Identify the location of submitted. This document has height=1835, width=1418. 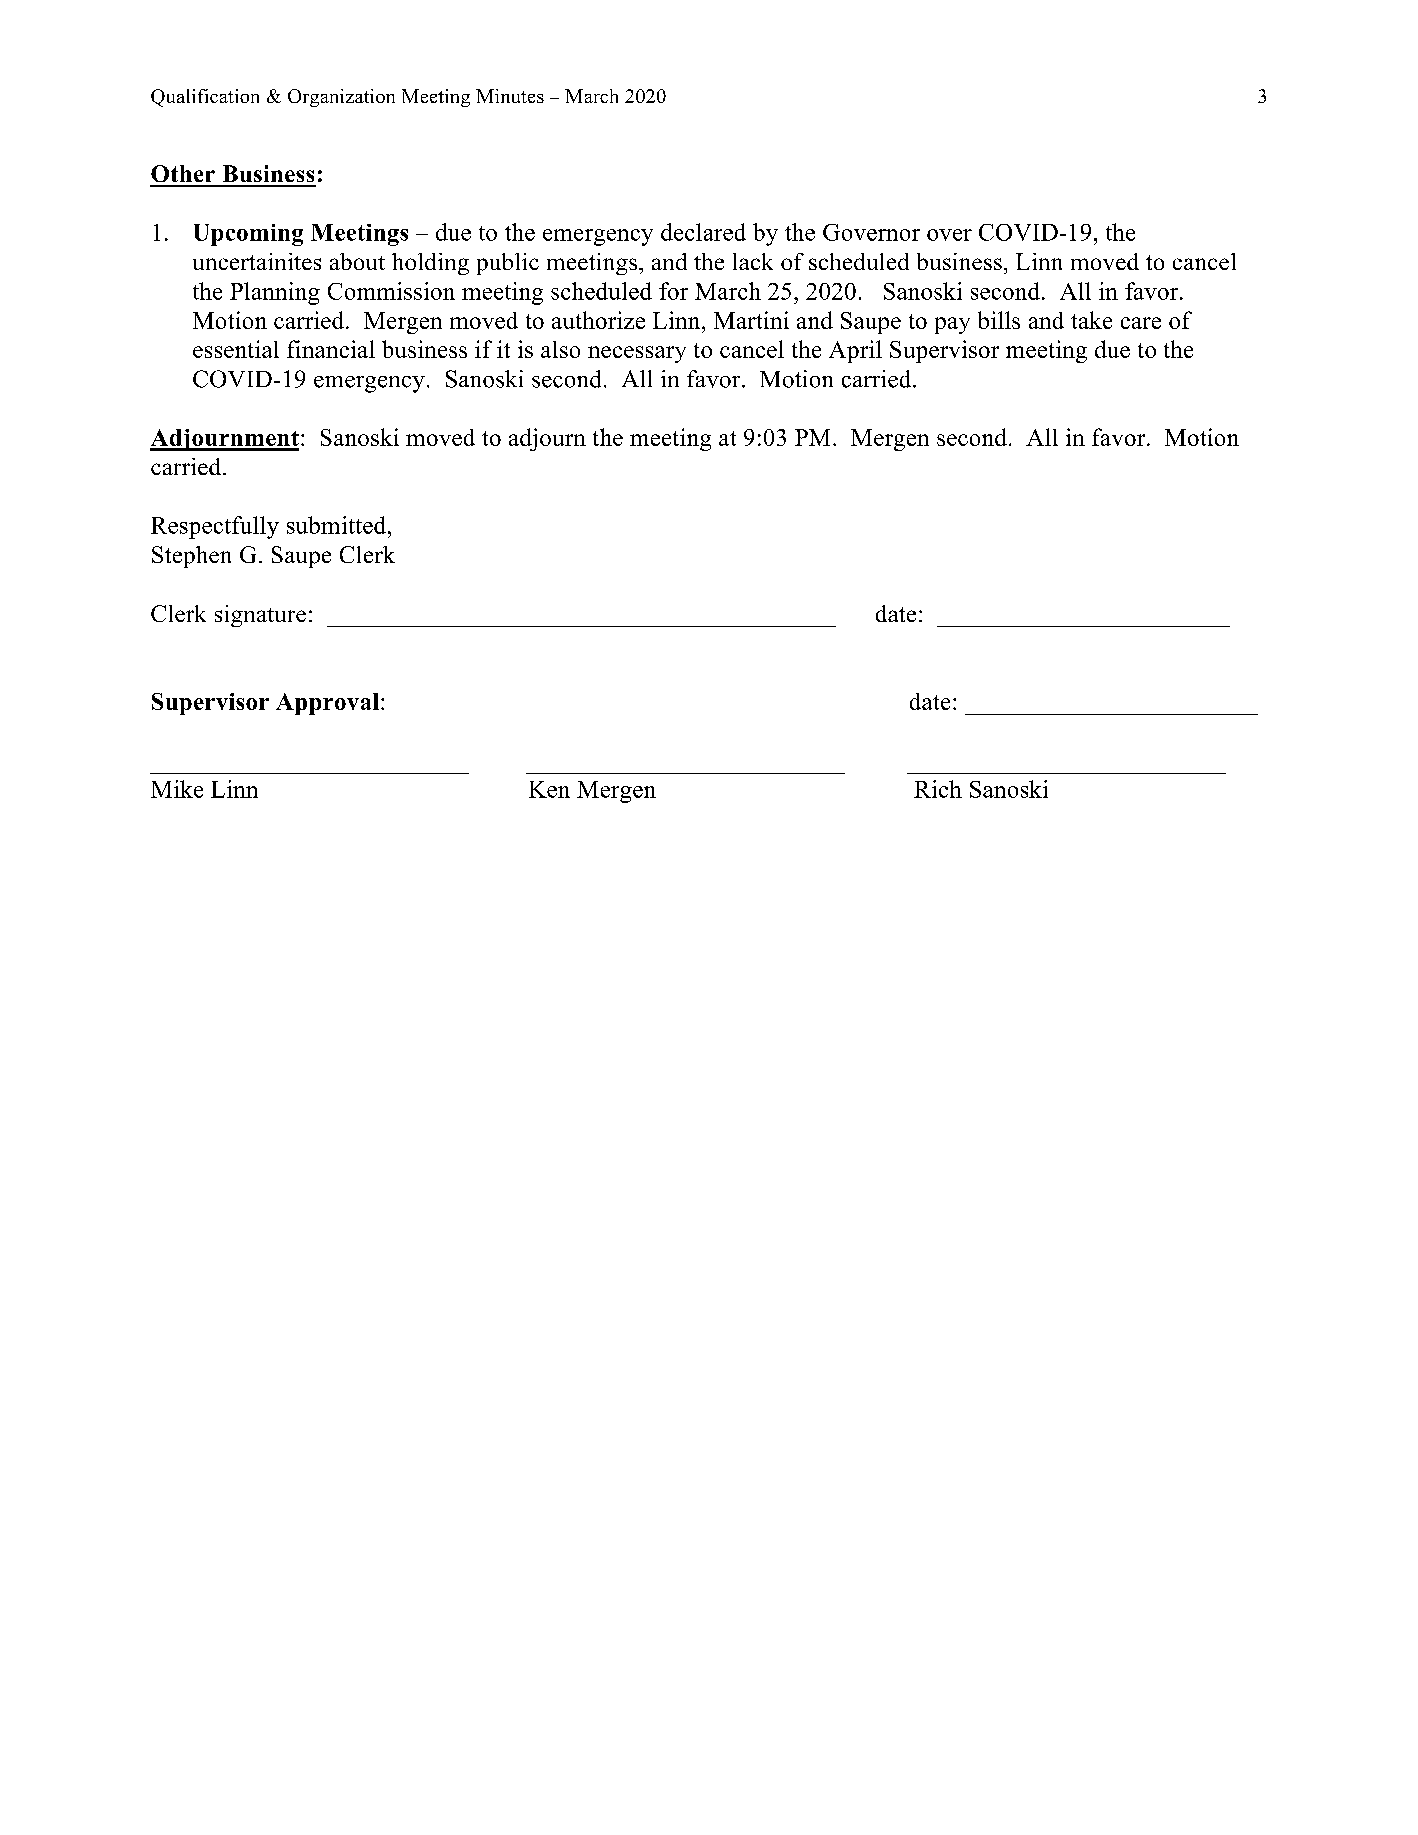
(338, 525).
